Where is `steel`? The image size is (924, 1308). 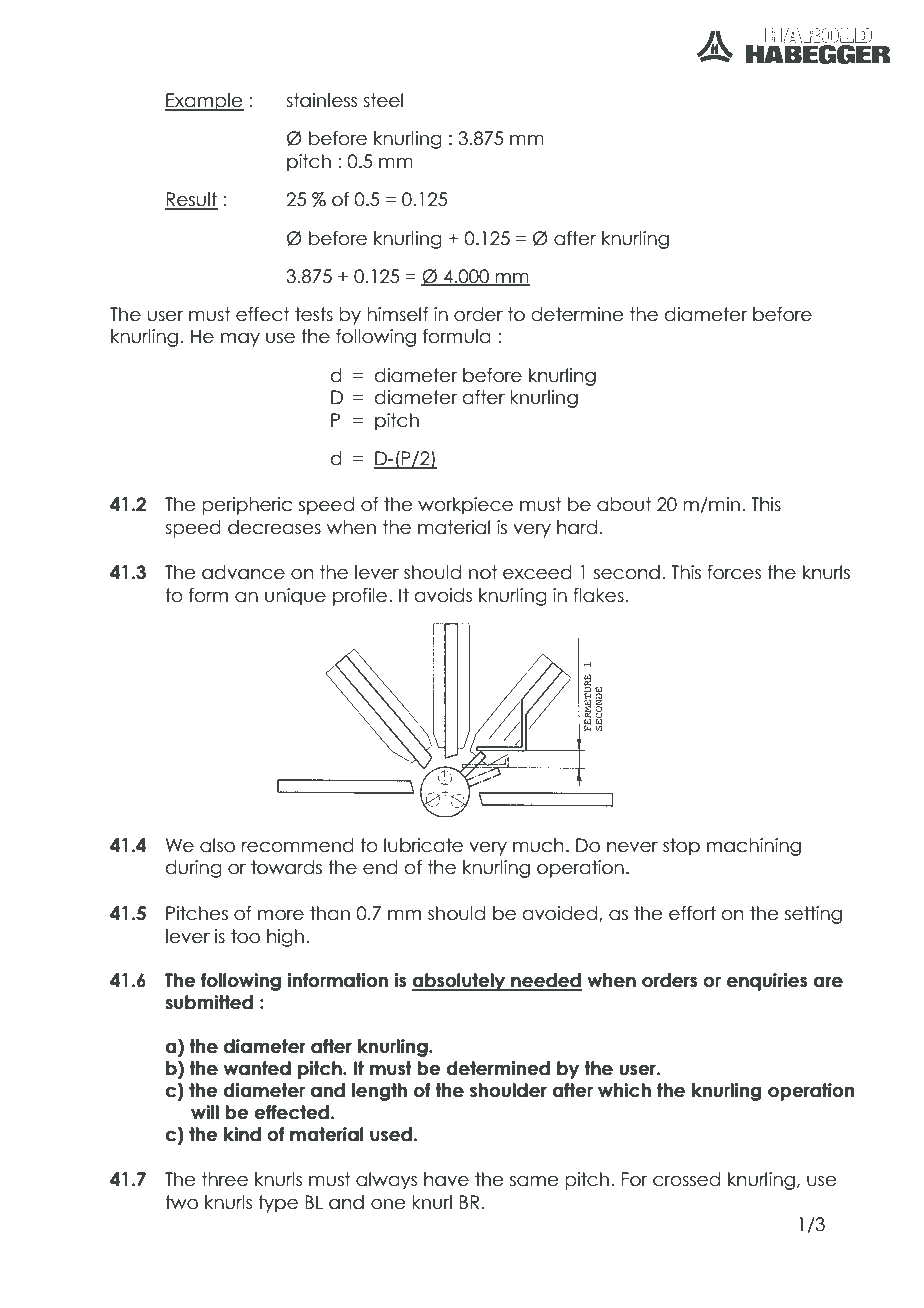
steel is located at coordinates (383, 100).
